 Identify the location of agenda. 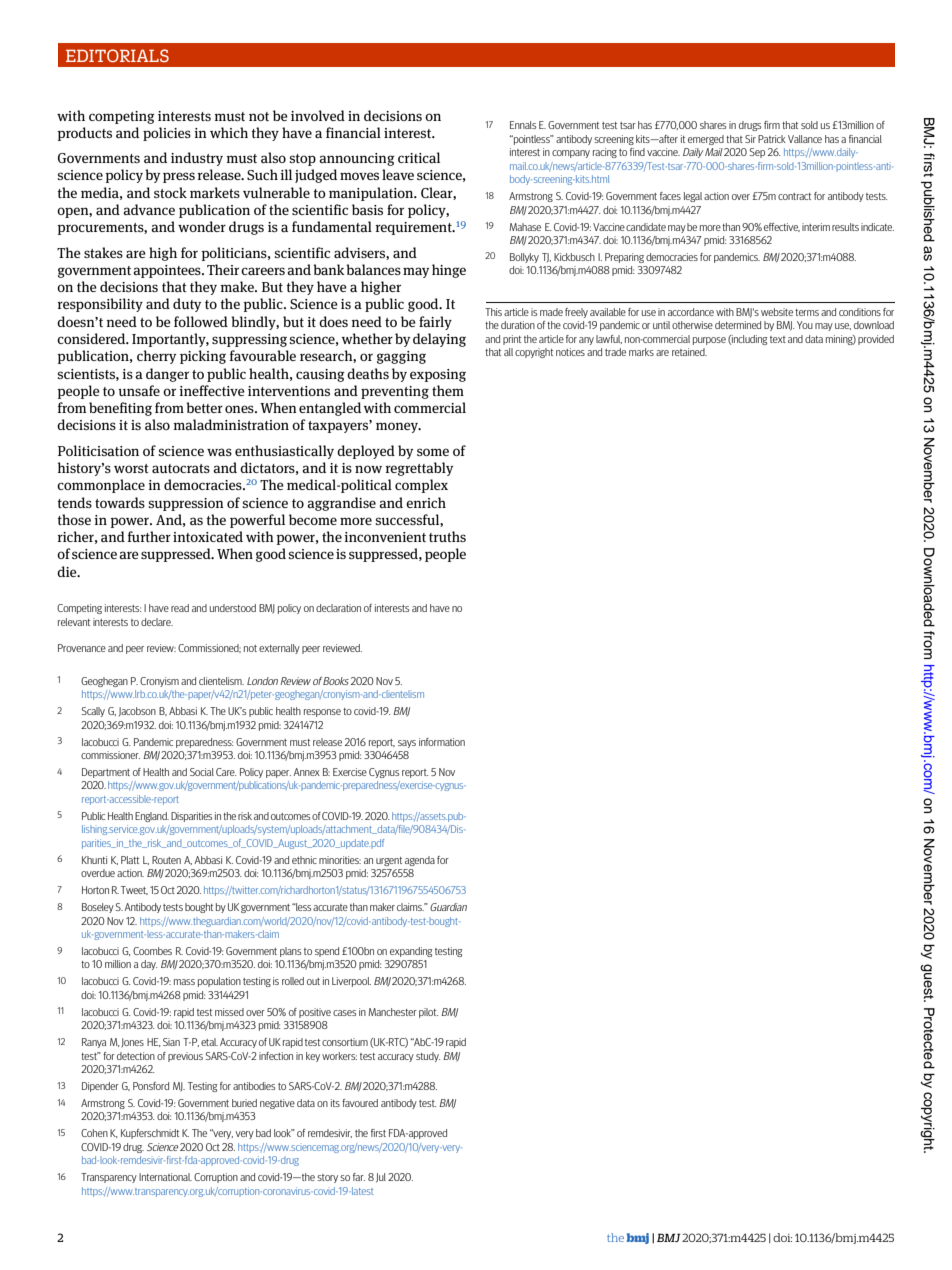
(420, 861).
